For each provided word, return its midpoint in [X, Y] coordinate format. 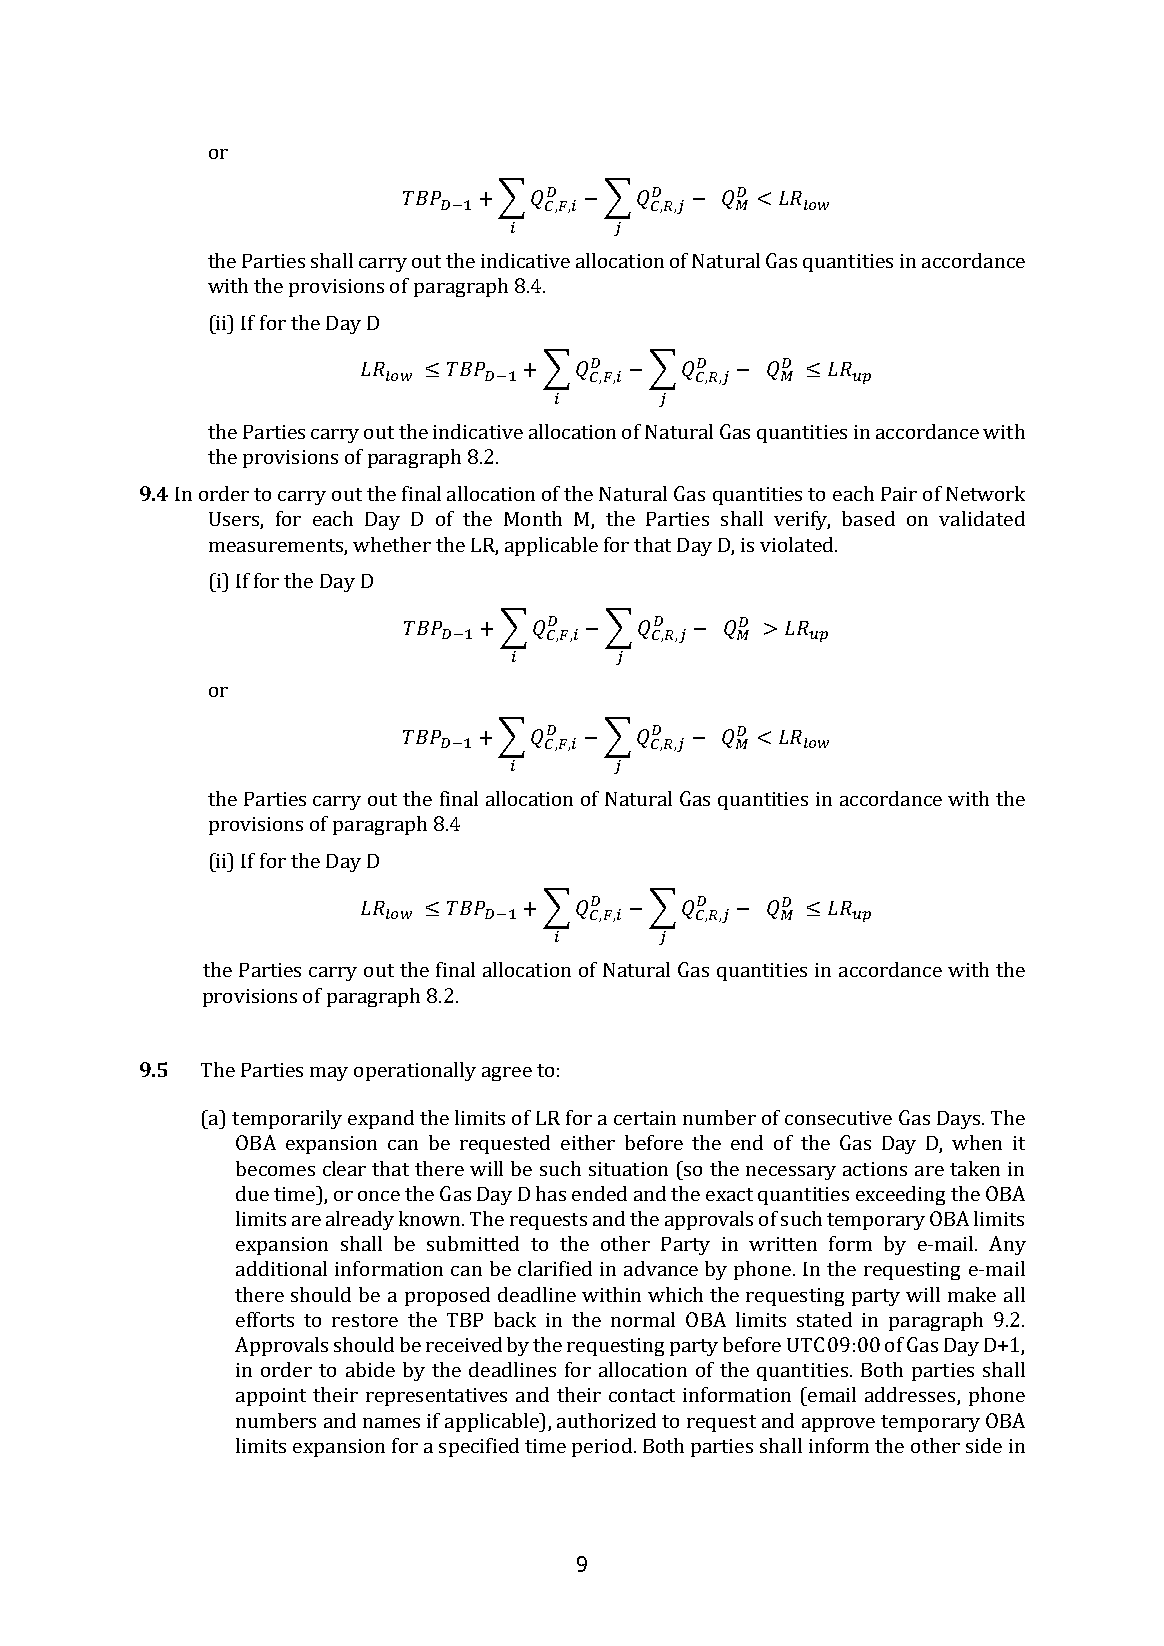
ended [599, 1193]
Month [533, 518]
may [329, 1074]
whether [392, 544]
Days [958, 1120]
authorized [606, 1420]
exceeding [900, 1195]
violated [798, 544]
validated [982, 518]
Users [235, 520]
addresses [911, 1396]
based [868, 518]
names [391, 1423]
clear [344, 1168]
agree [507, 1074]
